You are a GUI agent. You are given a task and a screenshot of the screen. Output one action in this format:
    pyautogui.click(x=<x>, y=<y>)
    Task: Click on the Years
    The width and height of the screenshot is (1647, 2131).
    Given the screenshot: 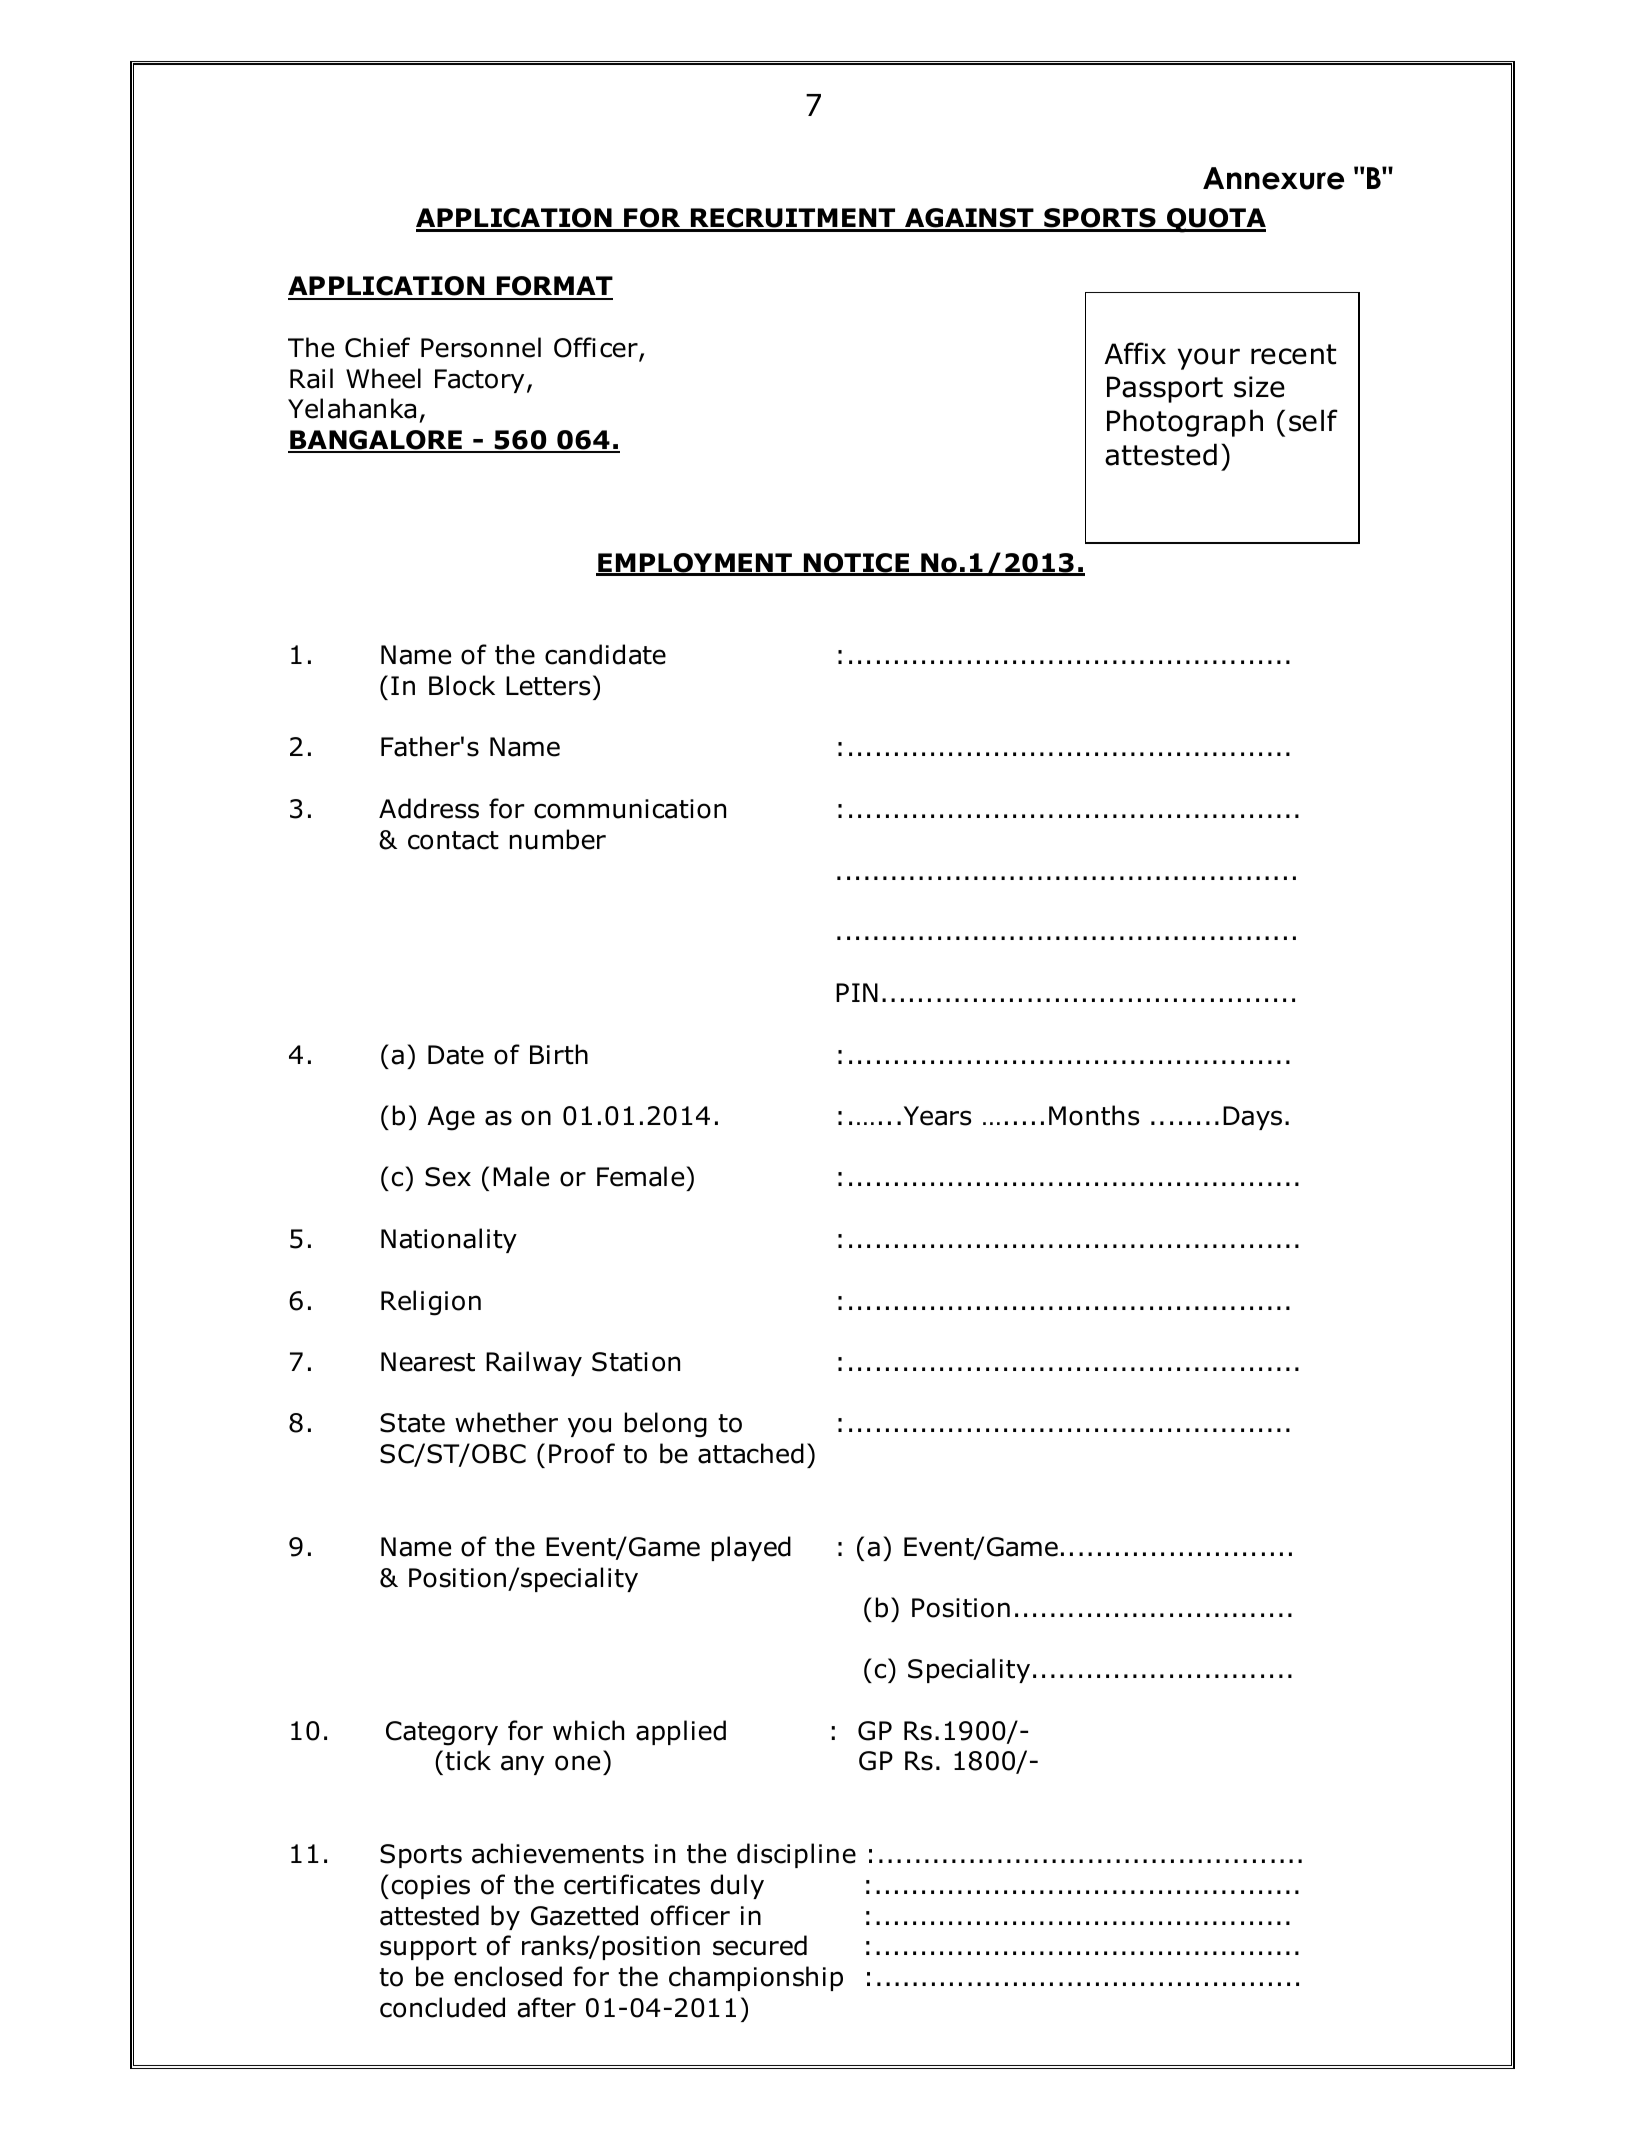 What is the action you would take?
    pyautogui.click(x=937, y=1116)
